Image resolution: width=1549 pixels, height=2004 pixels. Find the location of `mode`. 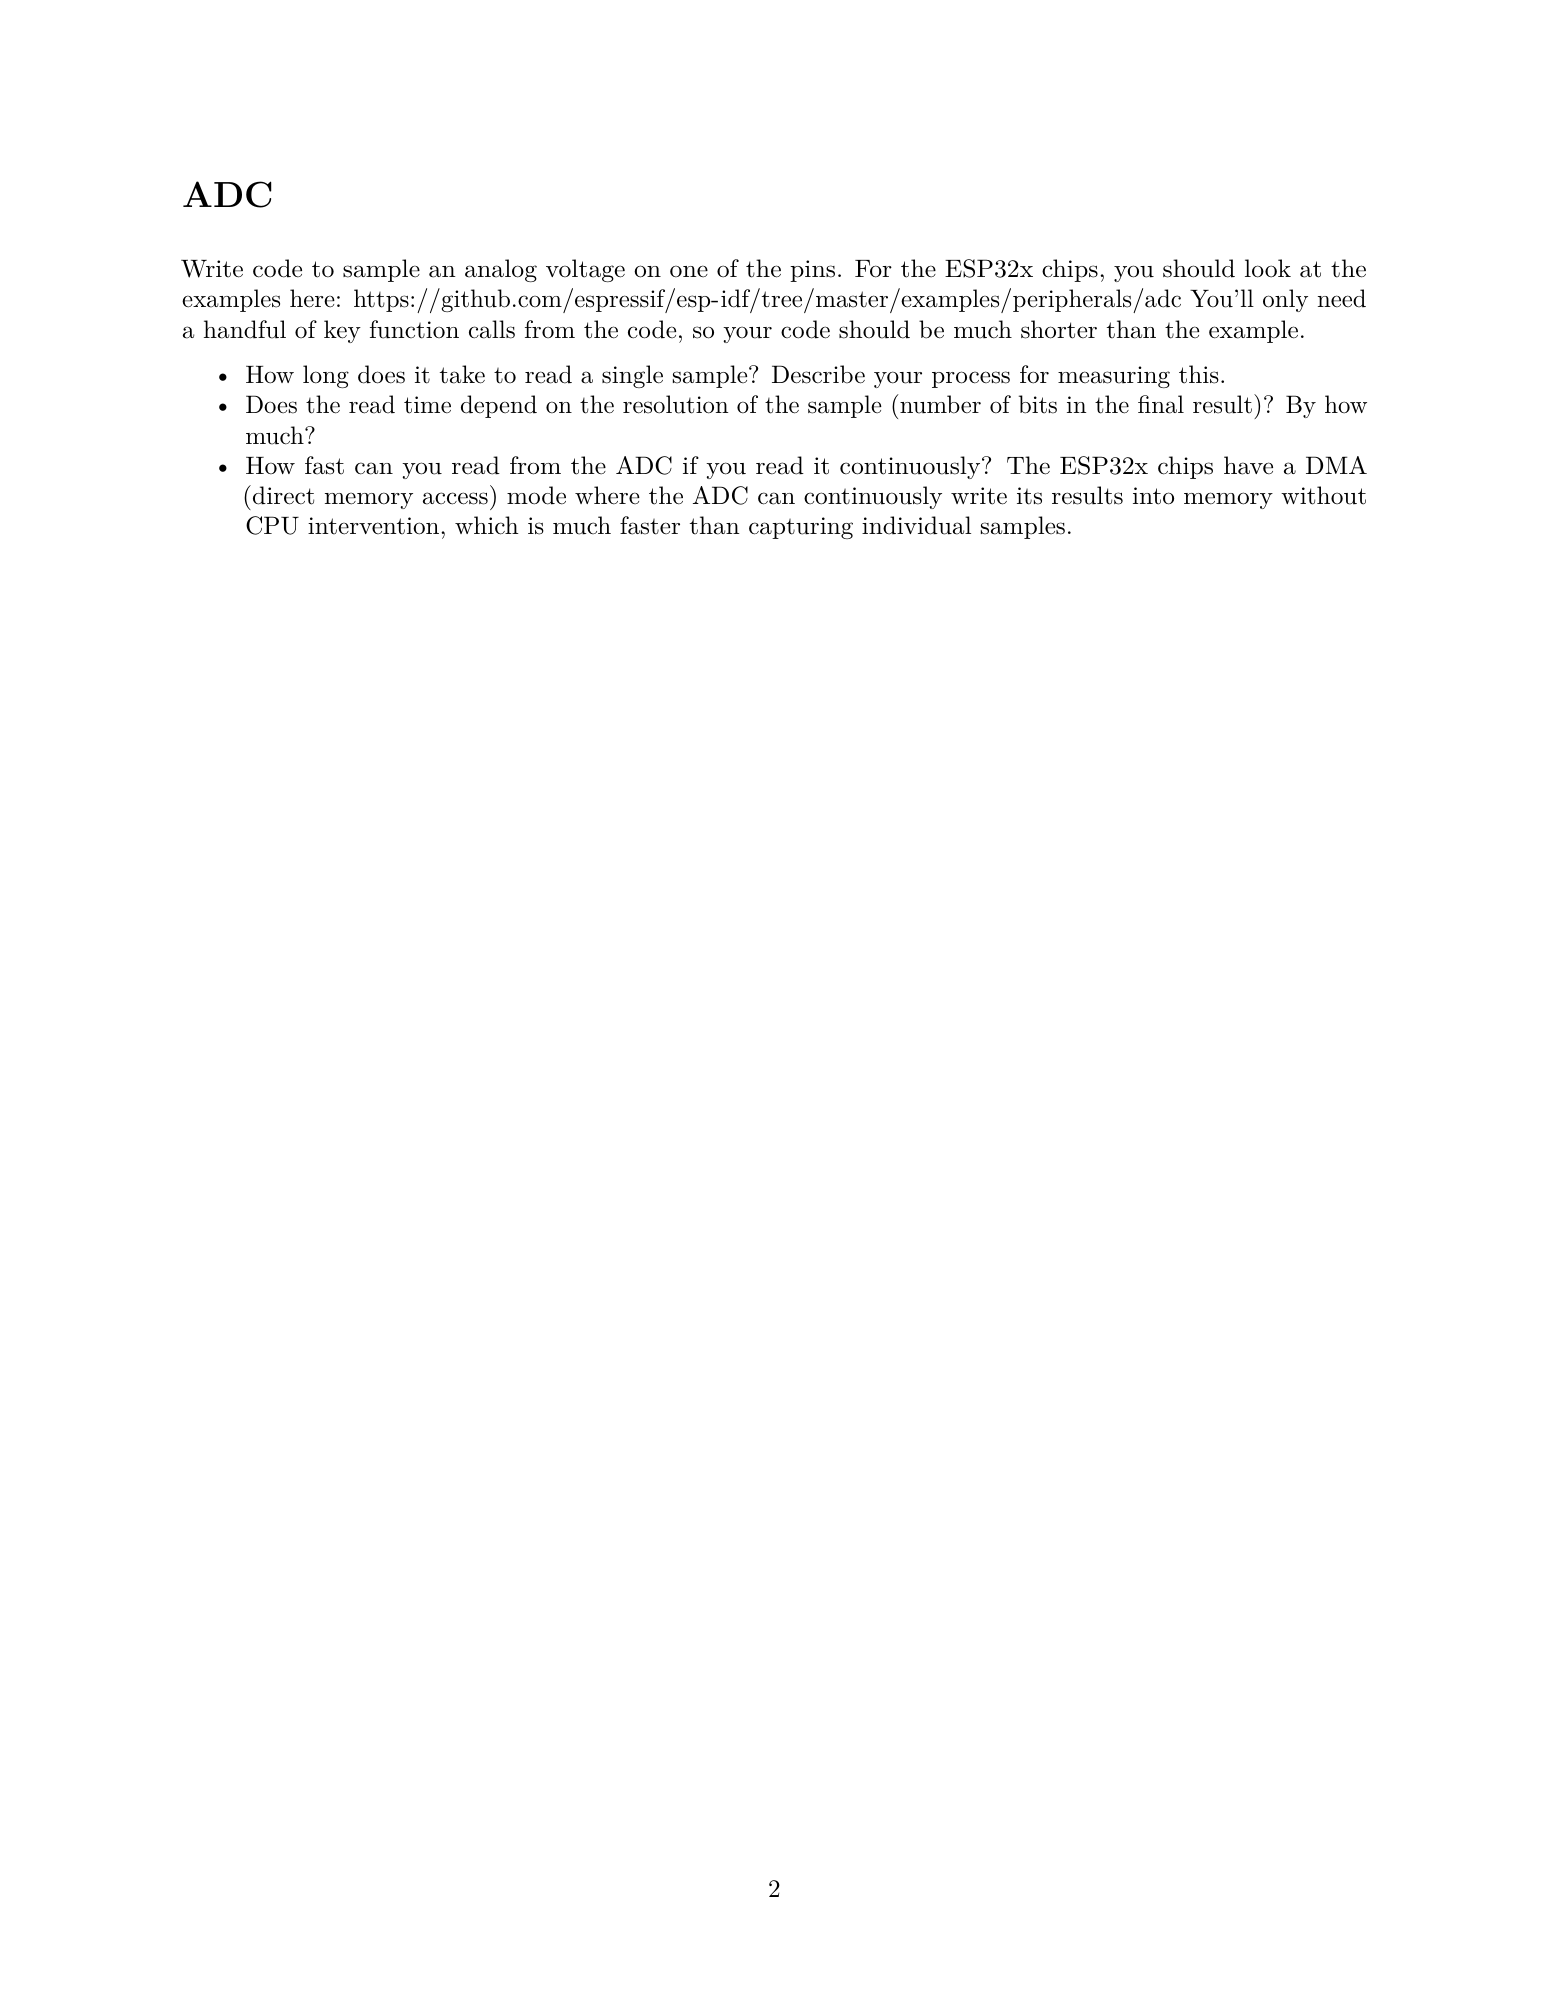

mode is located at coordinates (536, 495).
